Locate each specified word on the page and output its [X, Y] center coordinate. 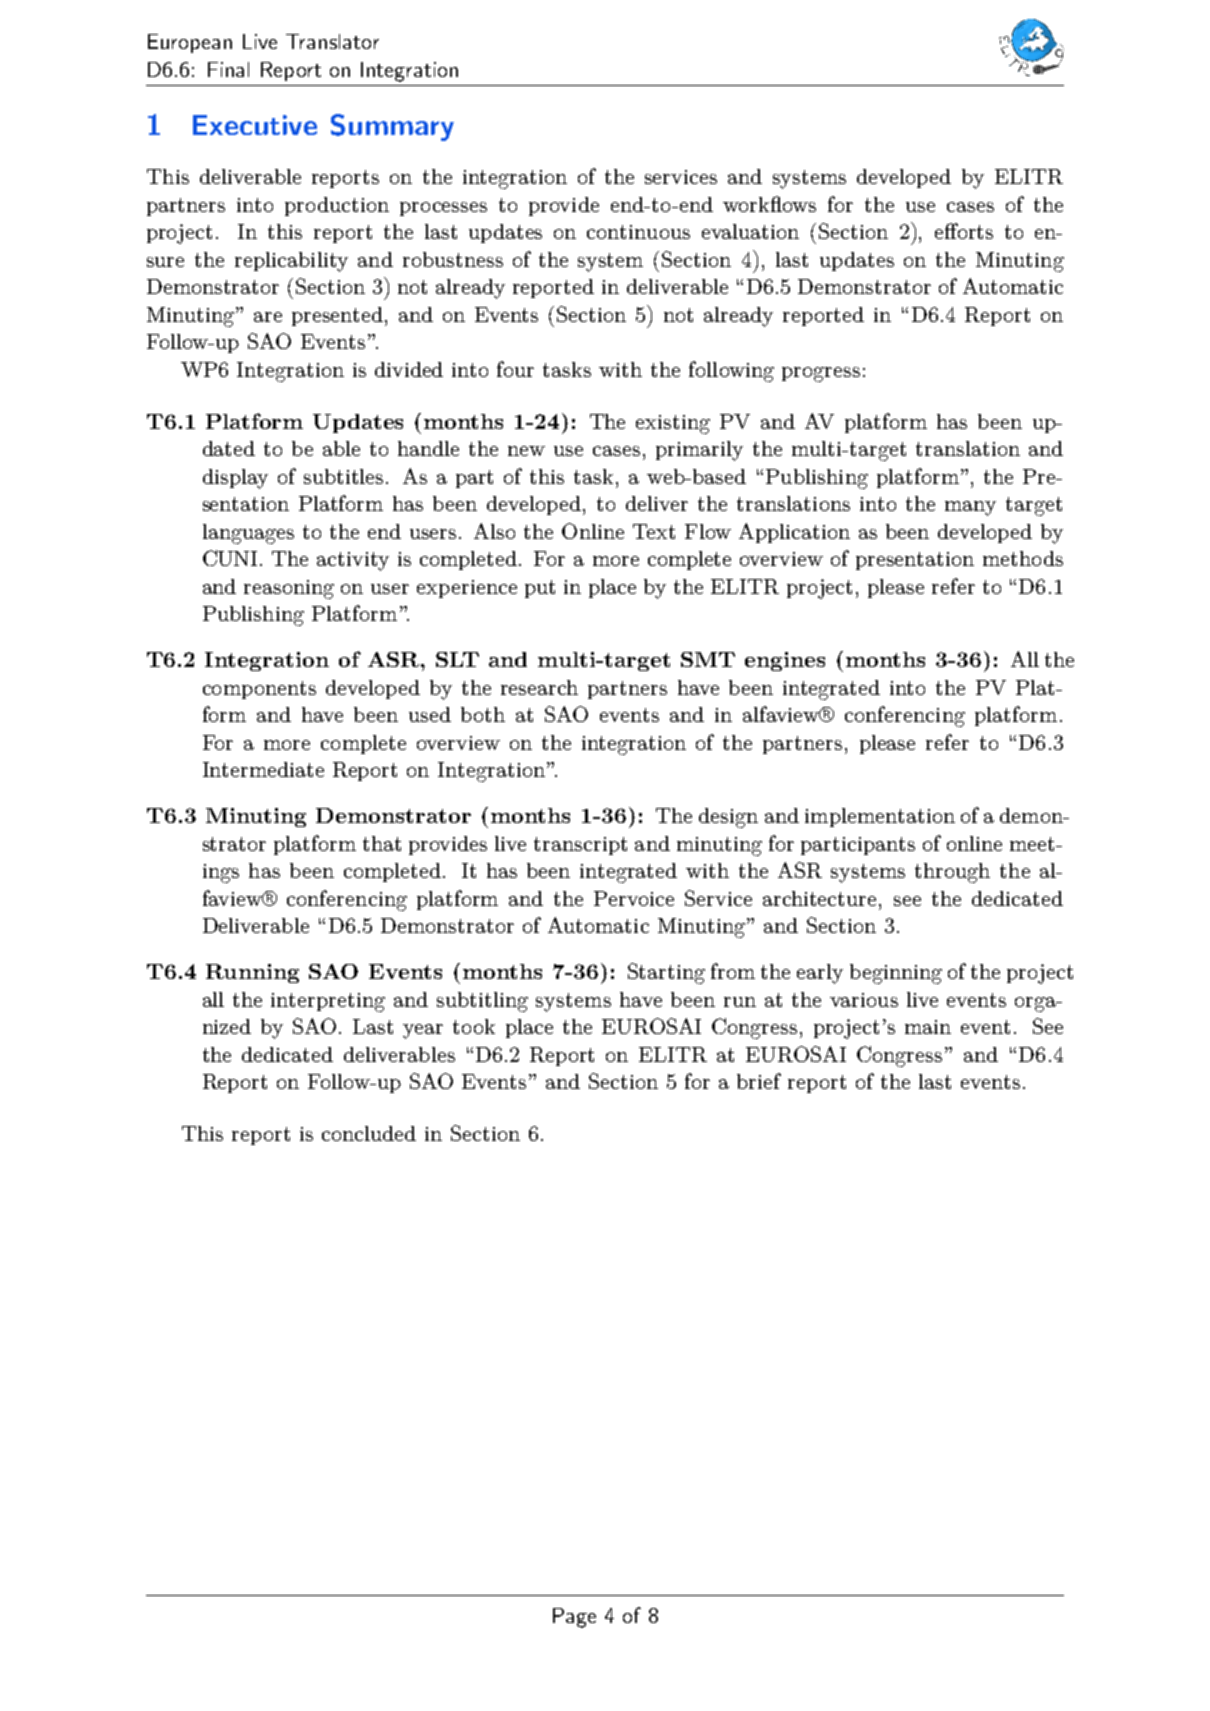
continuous [638, 232]
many [970, 508]
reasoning [289, 589]
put [540, 589]
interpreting [328, 1002]
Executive [255, 125]
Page [574, 1618]
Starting [666, 973]
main [928, 1027]
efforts [964, 231]
